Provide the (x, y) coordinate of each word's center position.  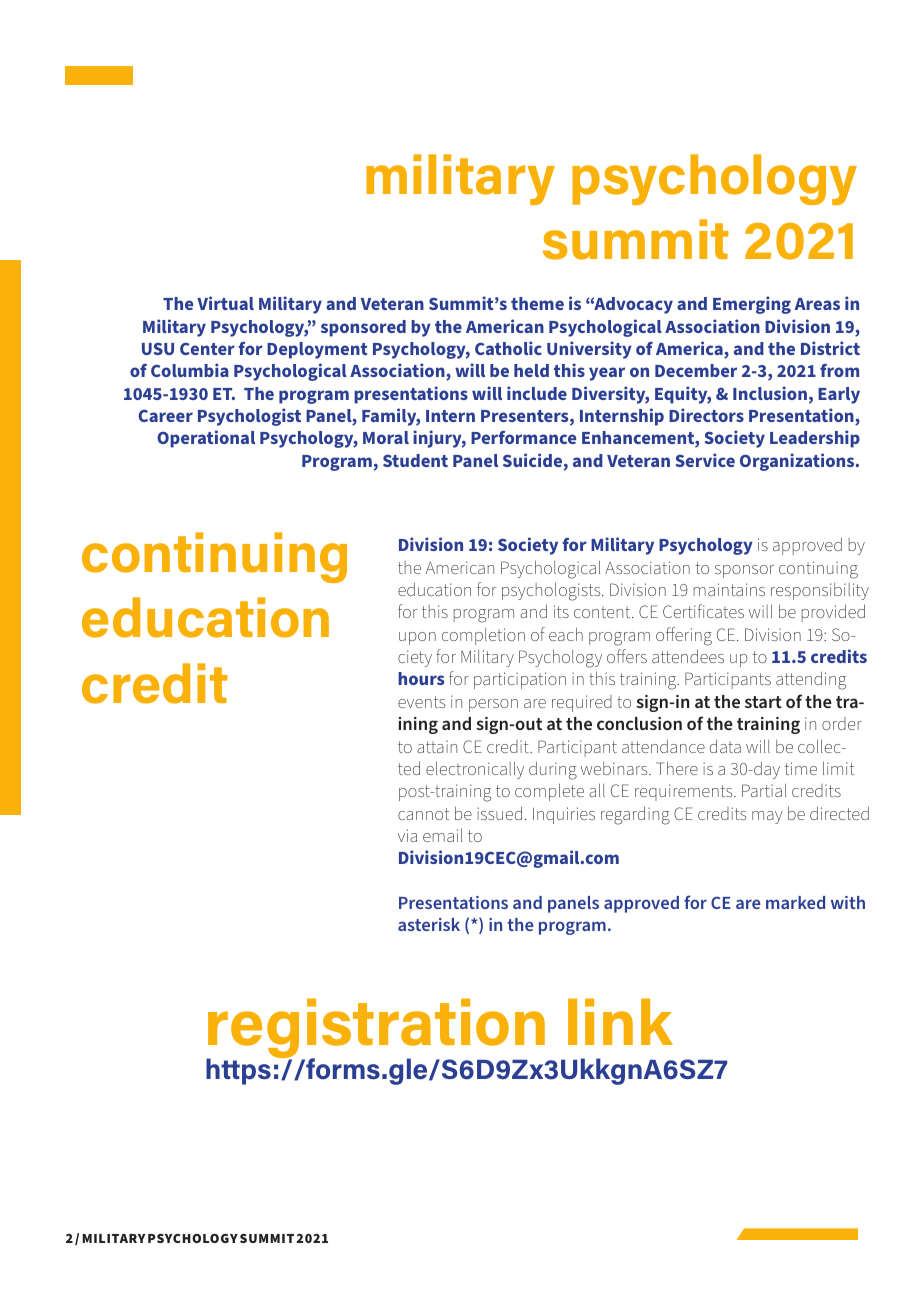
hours (421, 678)
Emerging (752, 305)
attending (811, 680)
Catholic (508, 348)
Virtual (225, 303)
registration (376, 1029)
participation (520, 680)
